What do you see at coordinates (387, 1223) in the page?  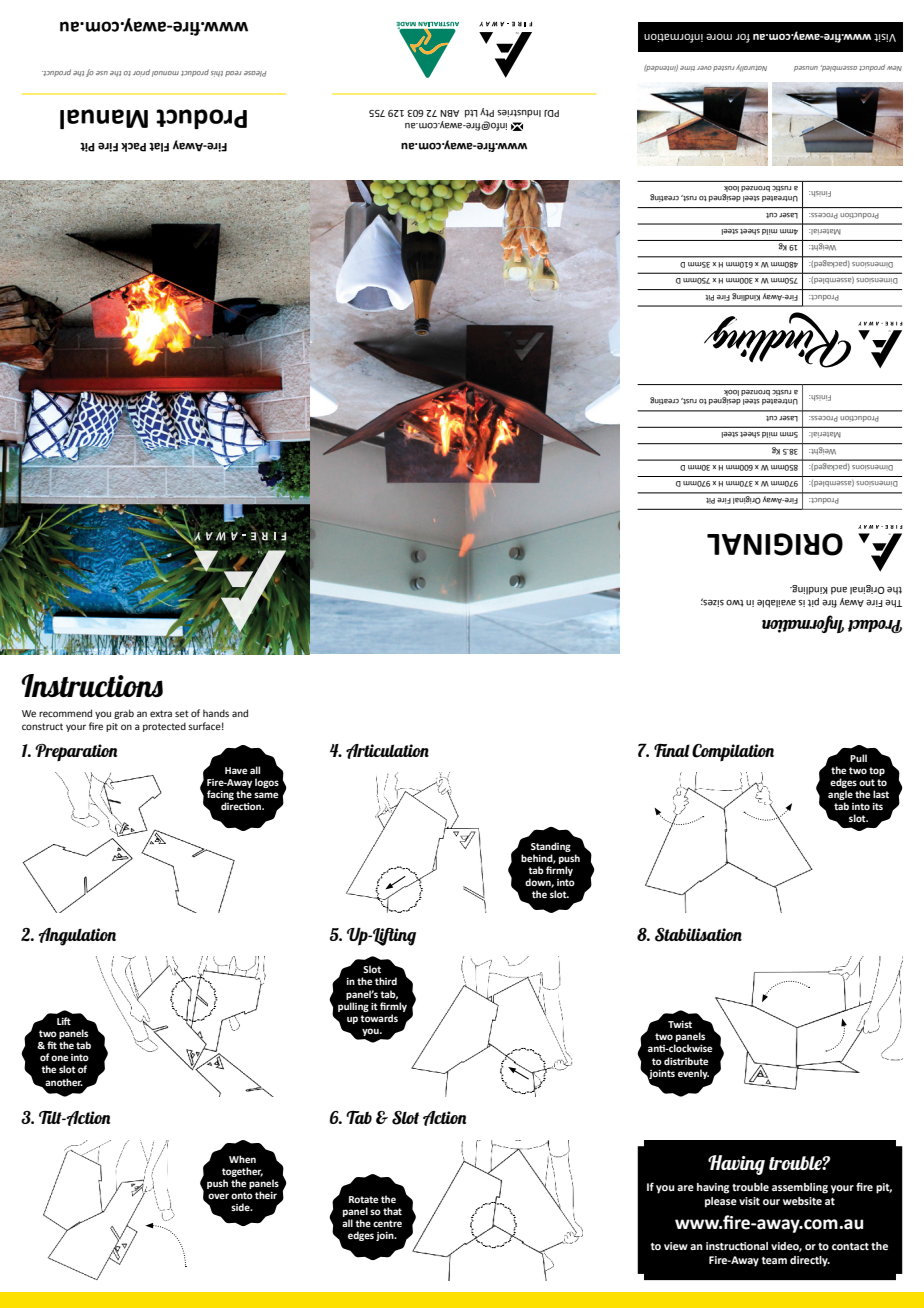 I see `centre` at bounding box center [387, 1223].
